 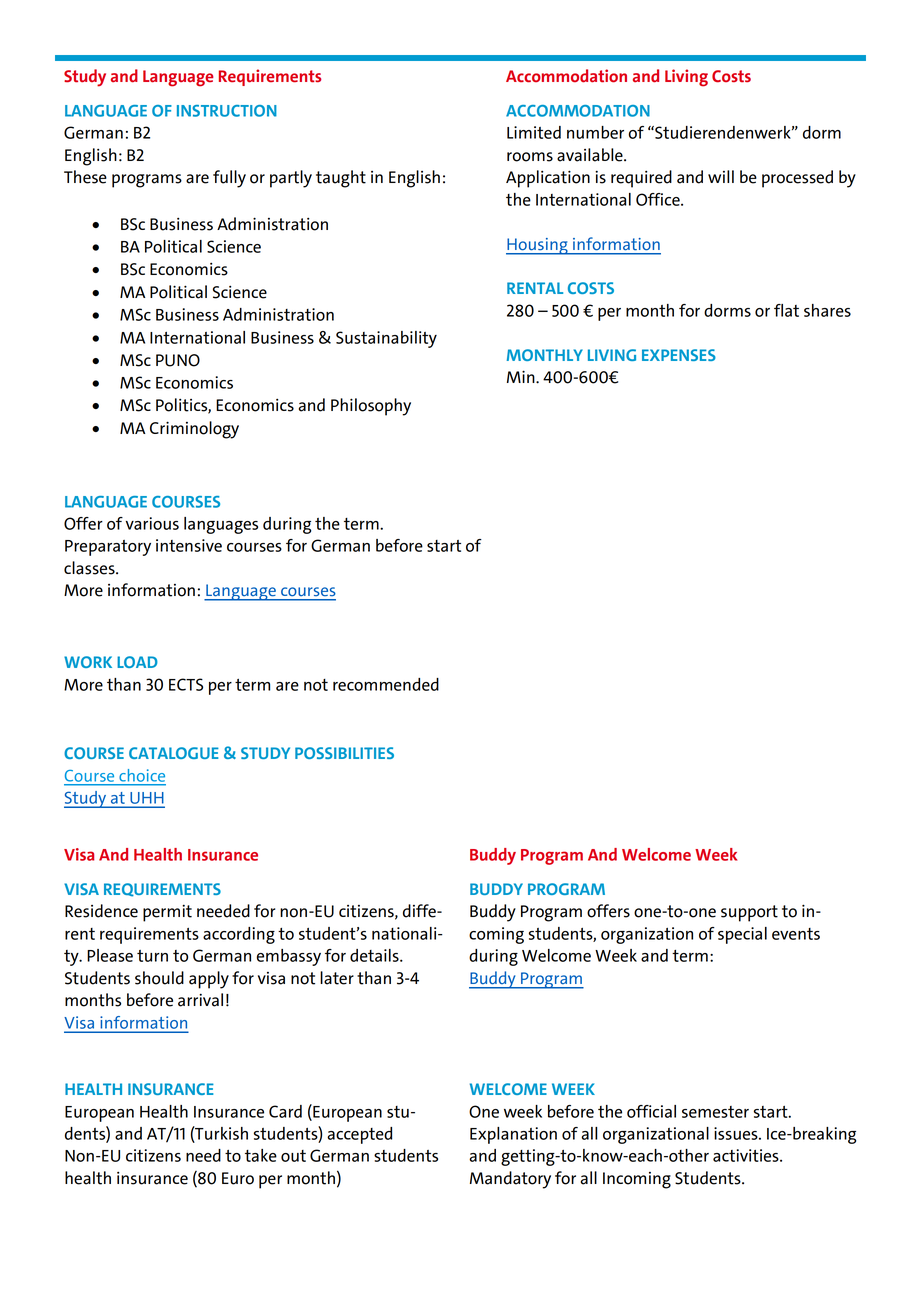 What do you see at coordinates (721, 176) in the document?
I see `will` at bounding box center [721, 176].
